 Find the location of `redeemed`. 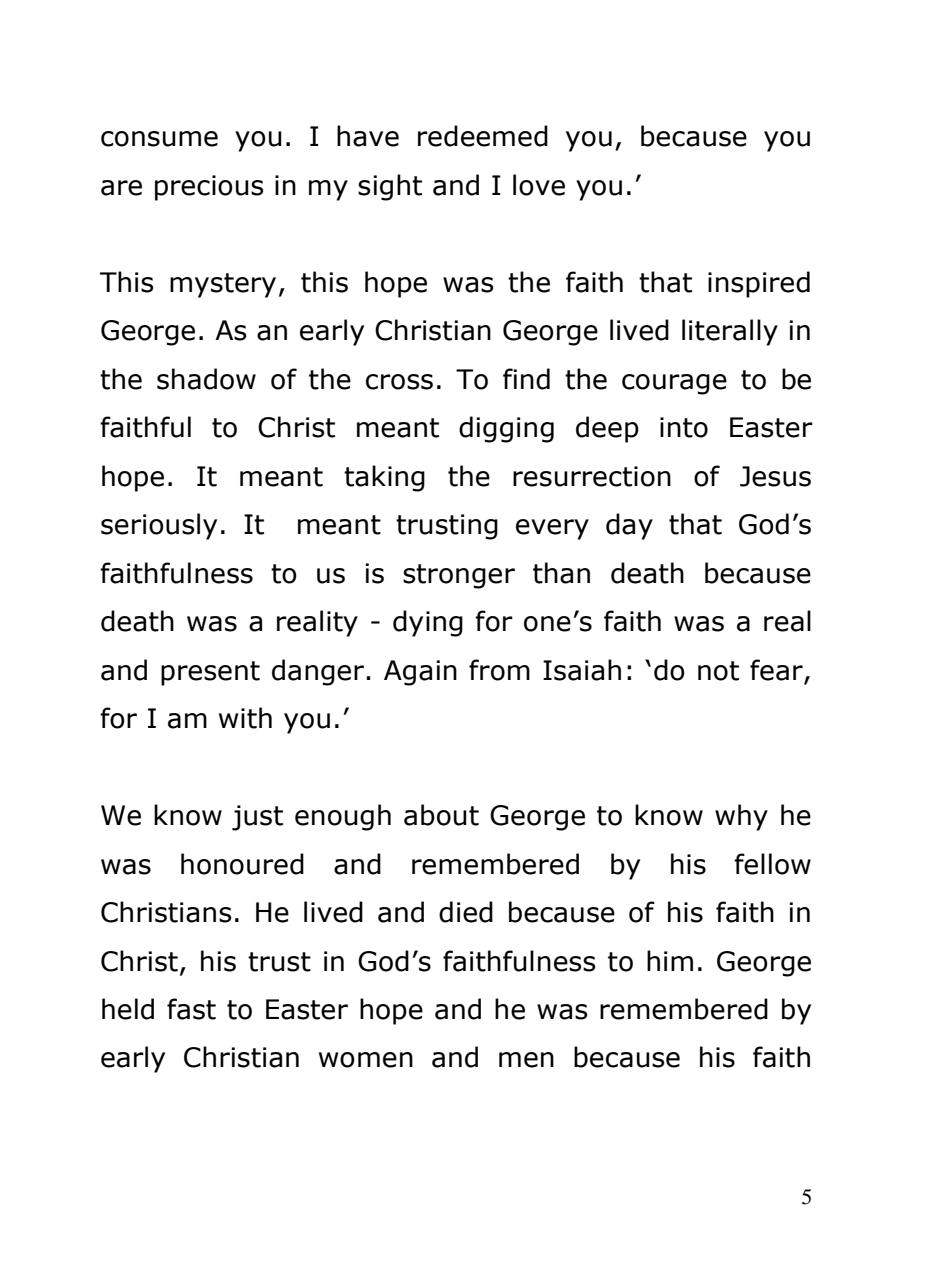

redeemed is located at coordinates (483, 136).
